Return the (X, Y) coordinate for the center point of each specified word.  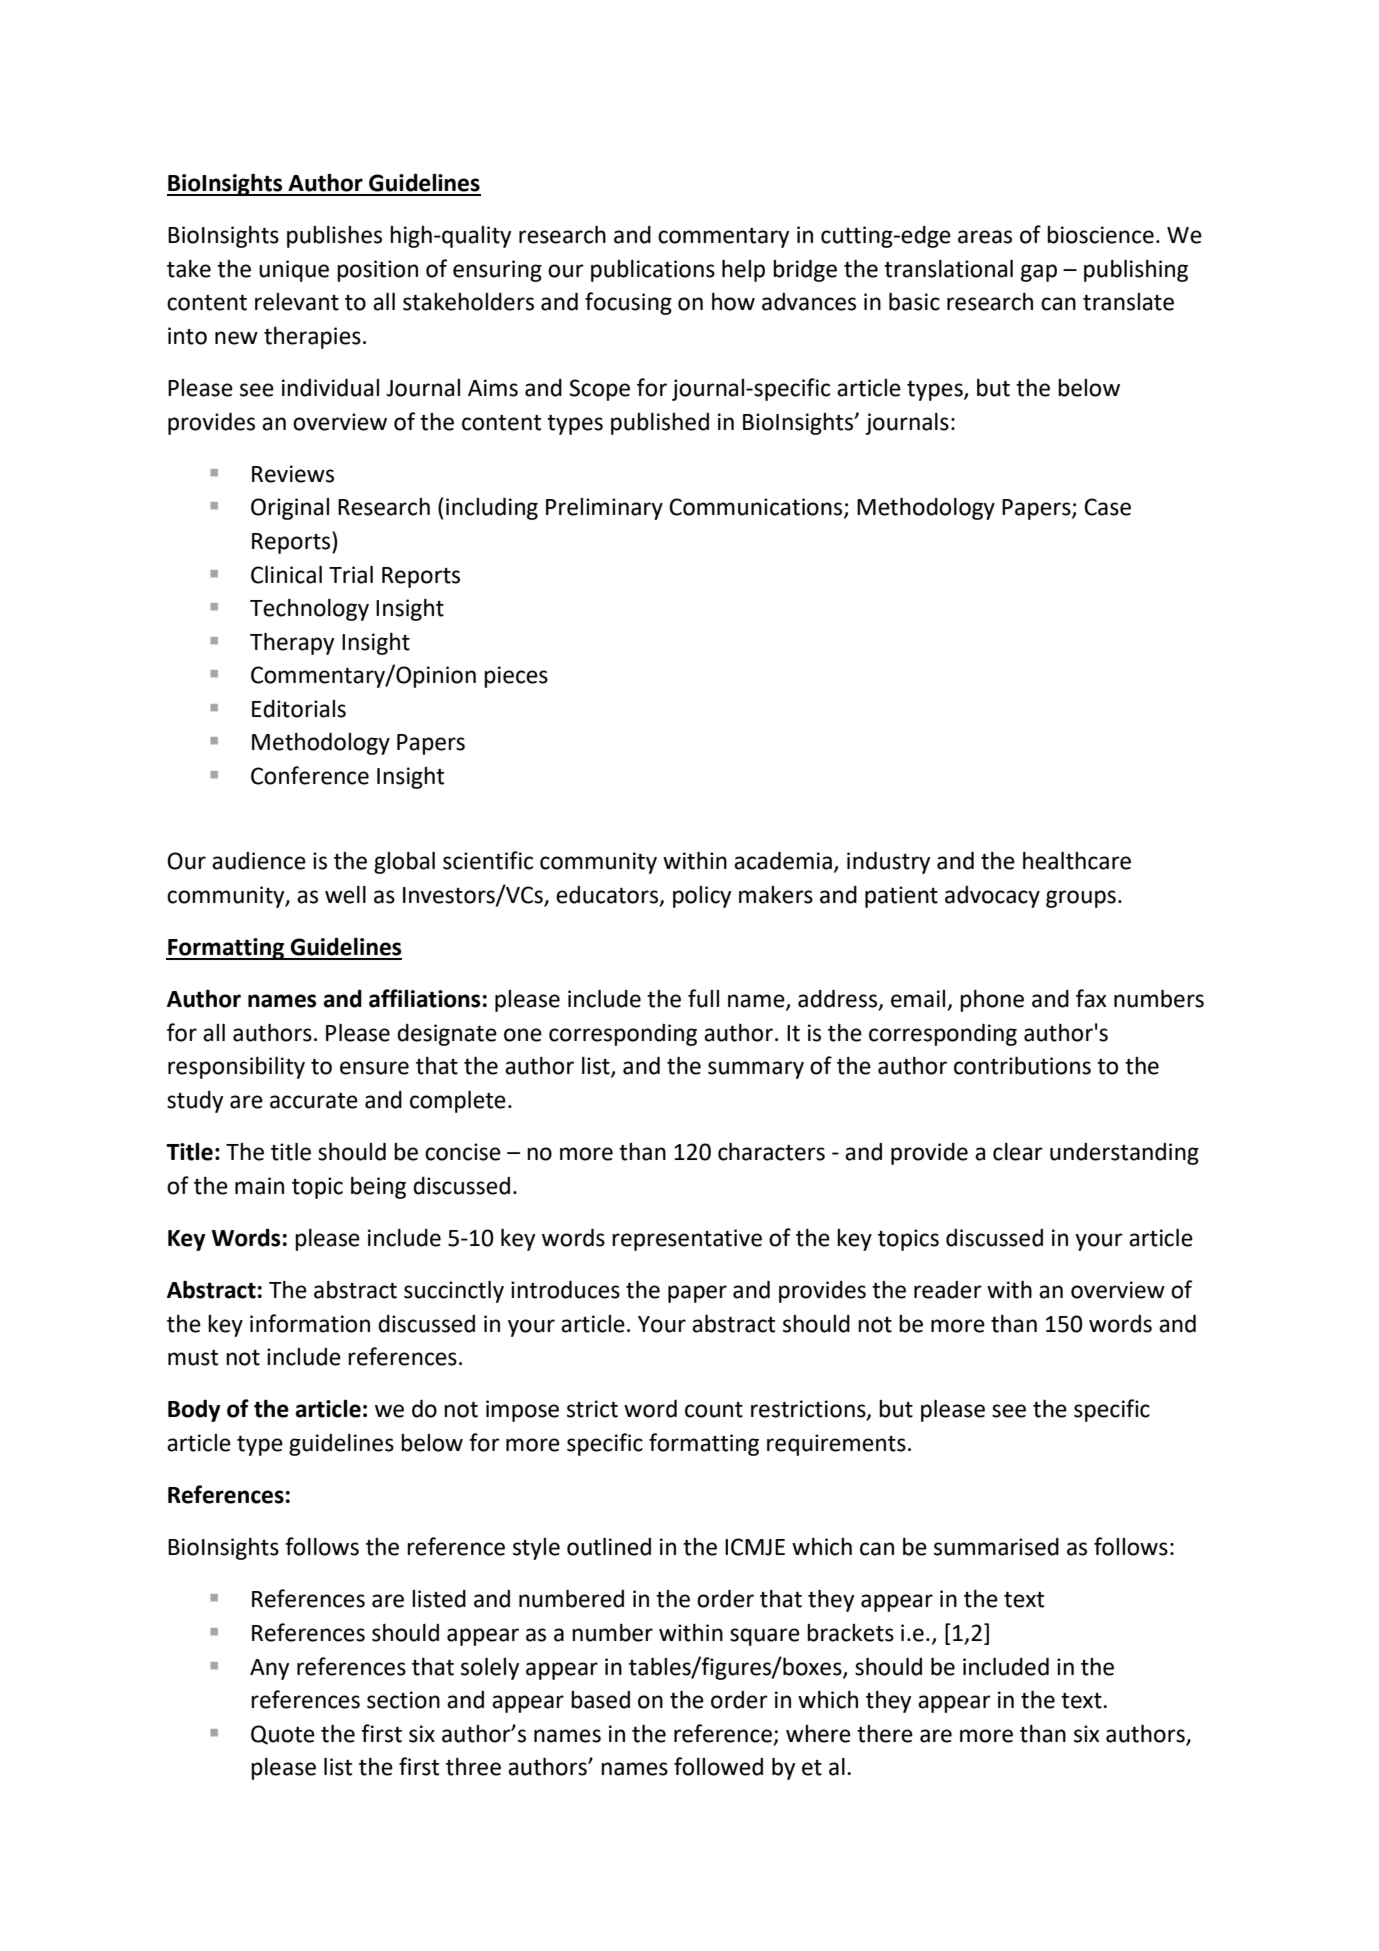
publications (653, 271)
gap (1039, 273)
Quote (283, 1735)
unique (294, 271)
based (600, 1700)
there (885, 1734)
